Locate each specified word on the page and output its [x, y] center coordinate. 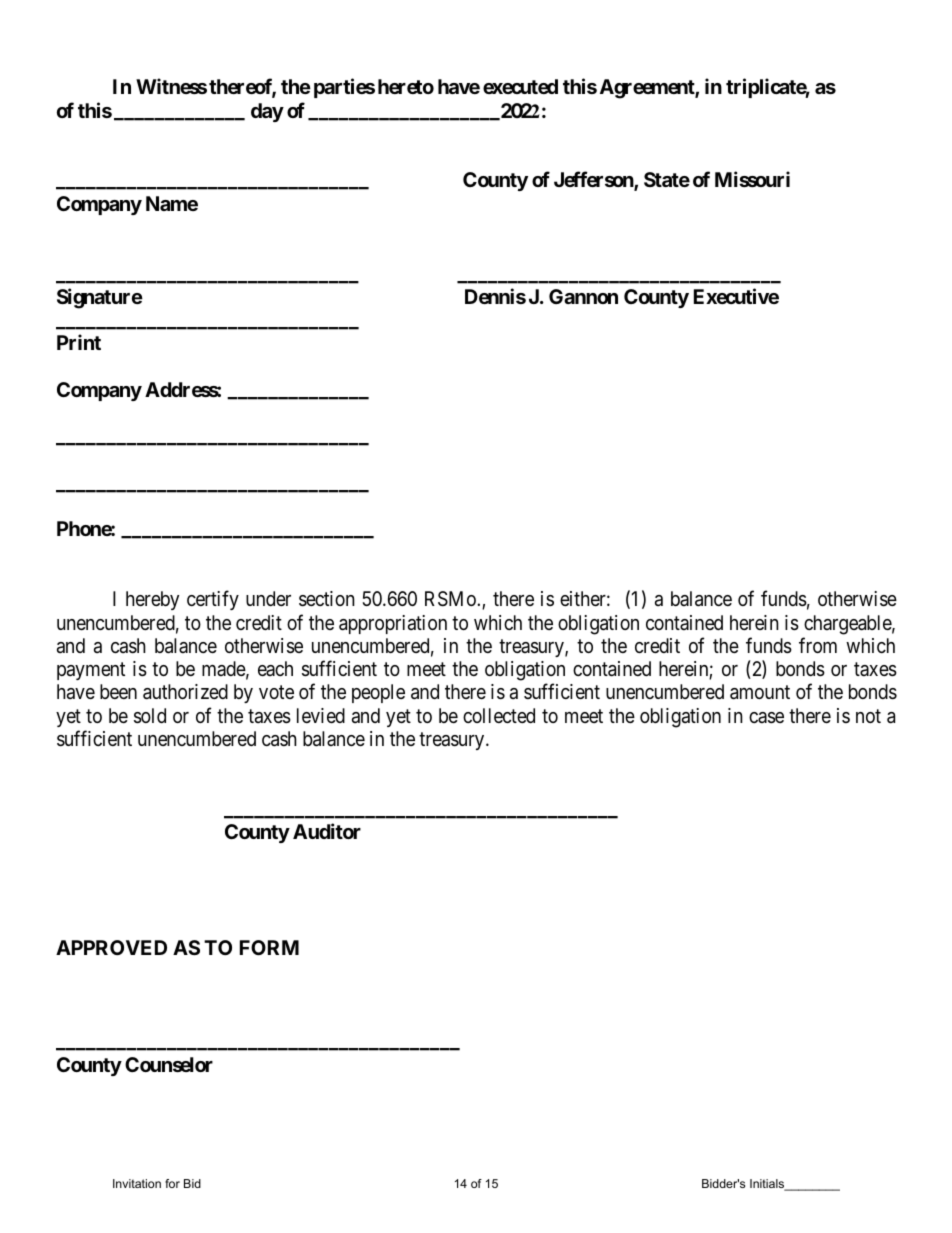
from [818, 645]
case [766, 718]
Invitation [137, 1183]
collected [499, 715]
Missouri [752, 179]
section [327, 599]
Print [79, 342]
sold [150, 716]
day [267, 112]
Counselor [169, 1064]
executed [520, 86]
